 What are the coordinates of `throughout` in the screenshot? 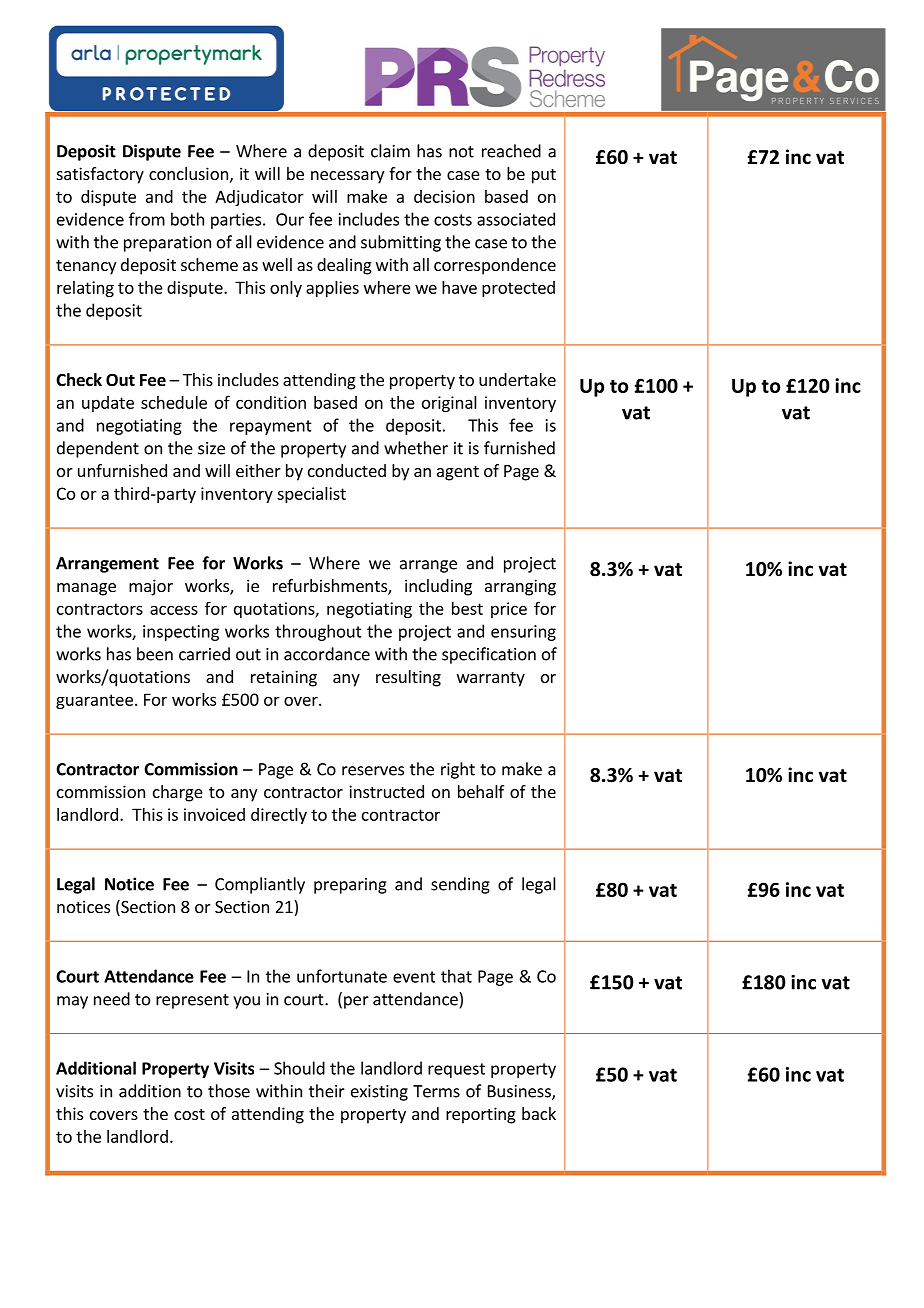 It's located at (318, 632).
